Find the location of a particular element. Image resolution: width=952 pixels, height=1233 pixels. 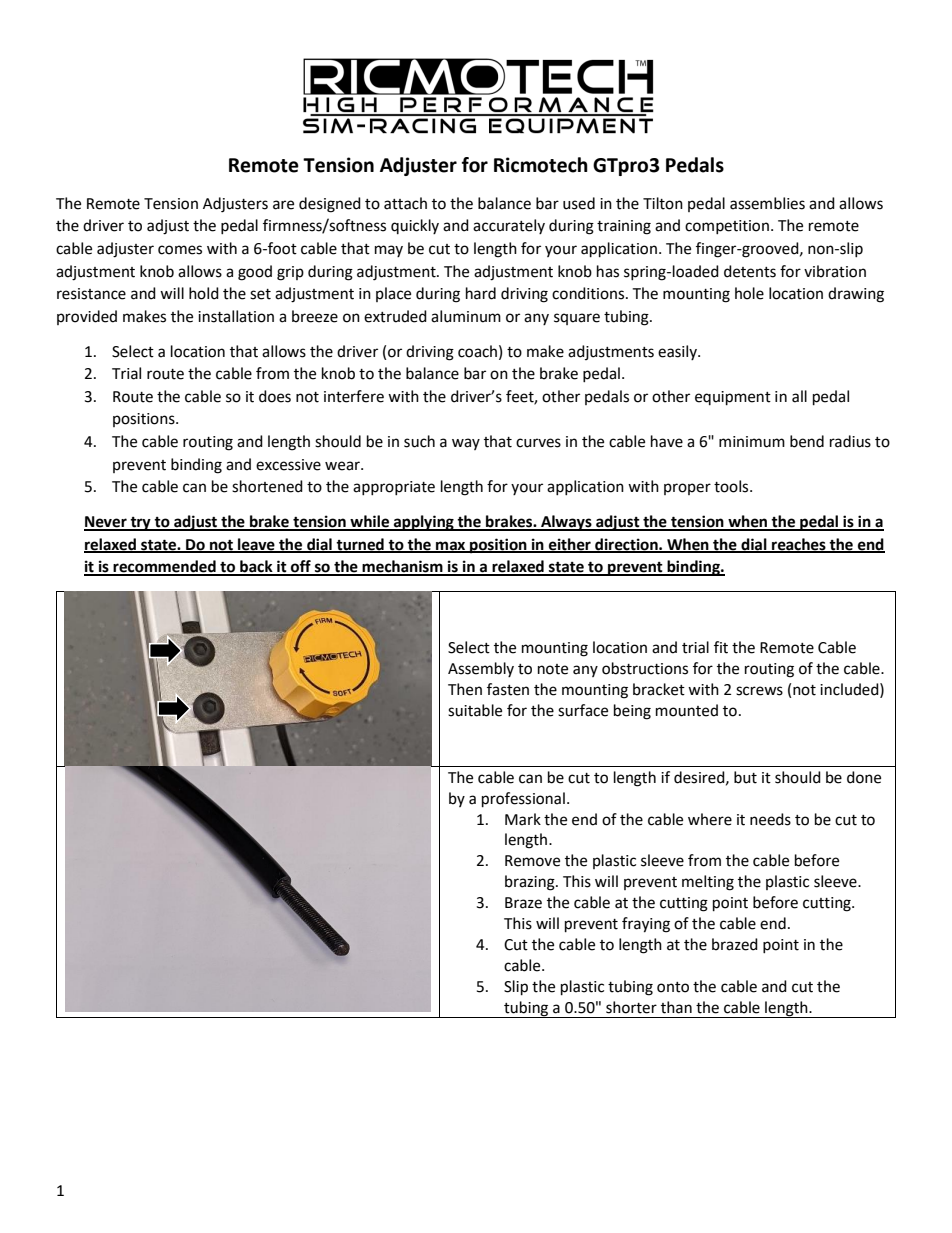

equipment is located at coordinates (733, 398).
